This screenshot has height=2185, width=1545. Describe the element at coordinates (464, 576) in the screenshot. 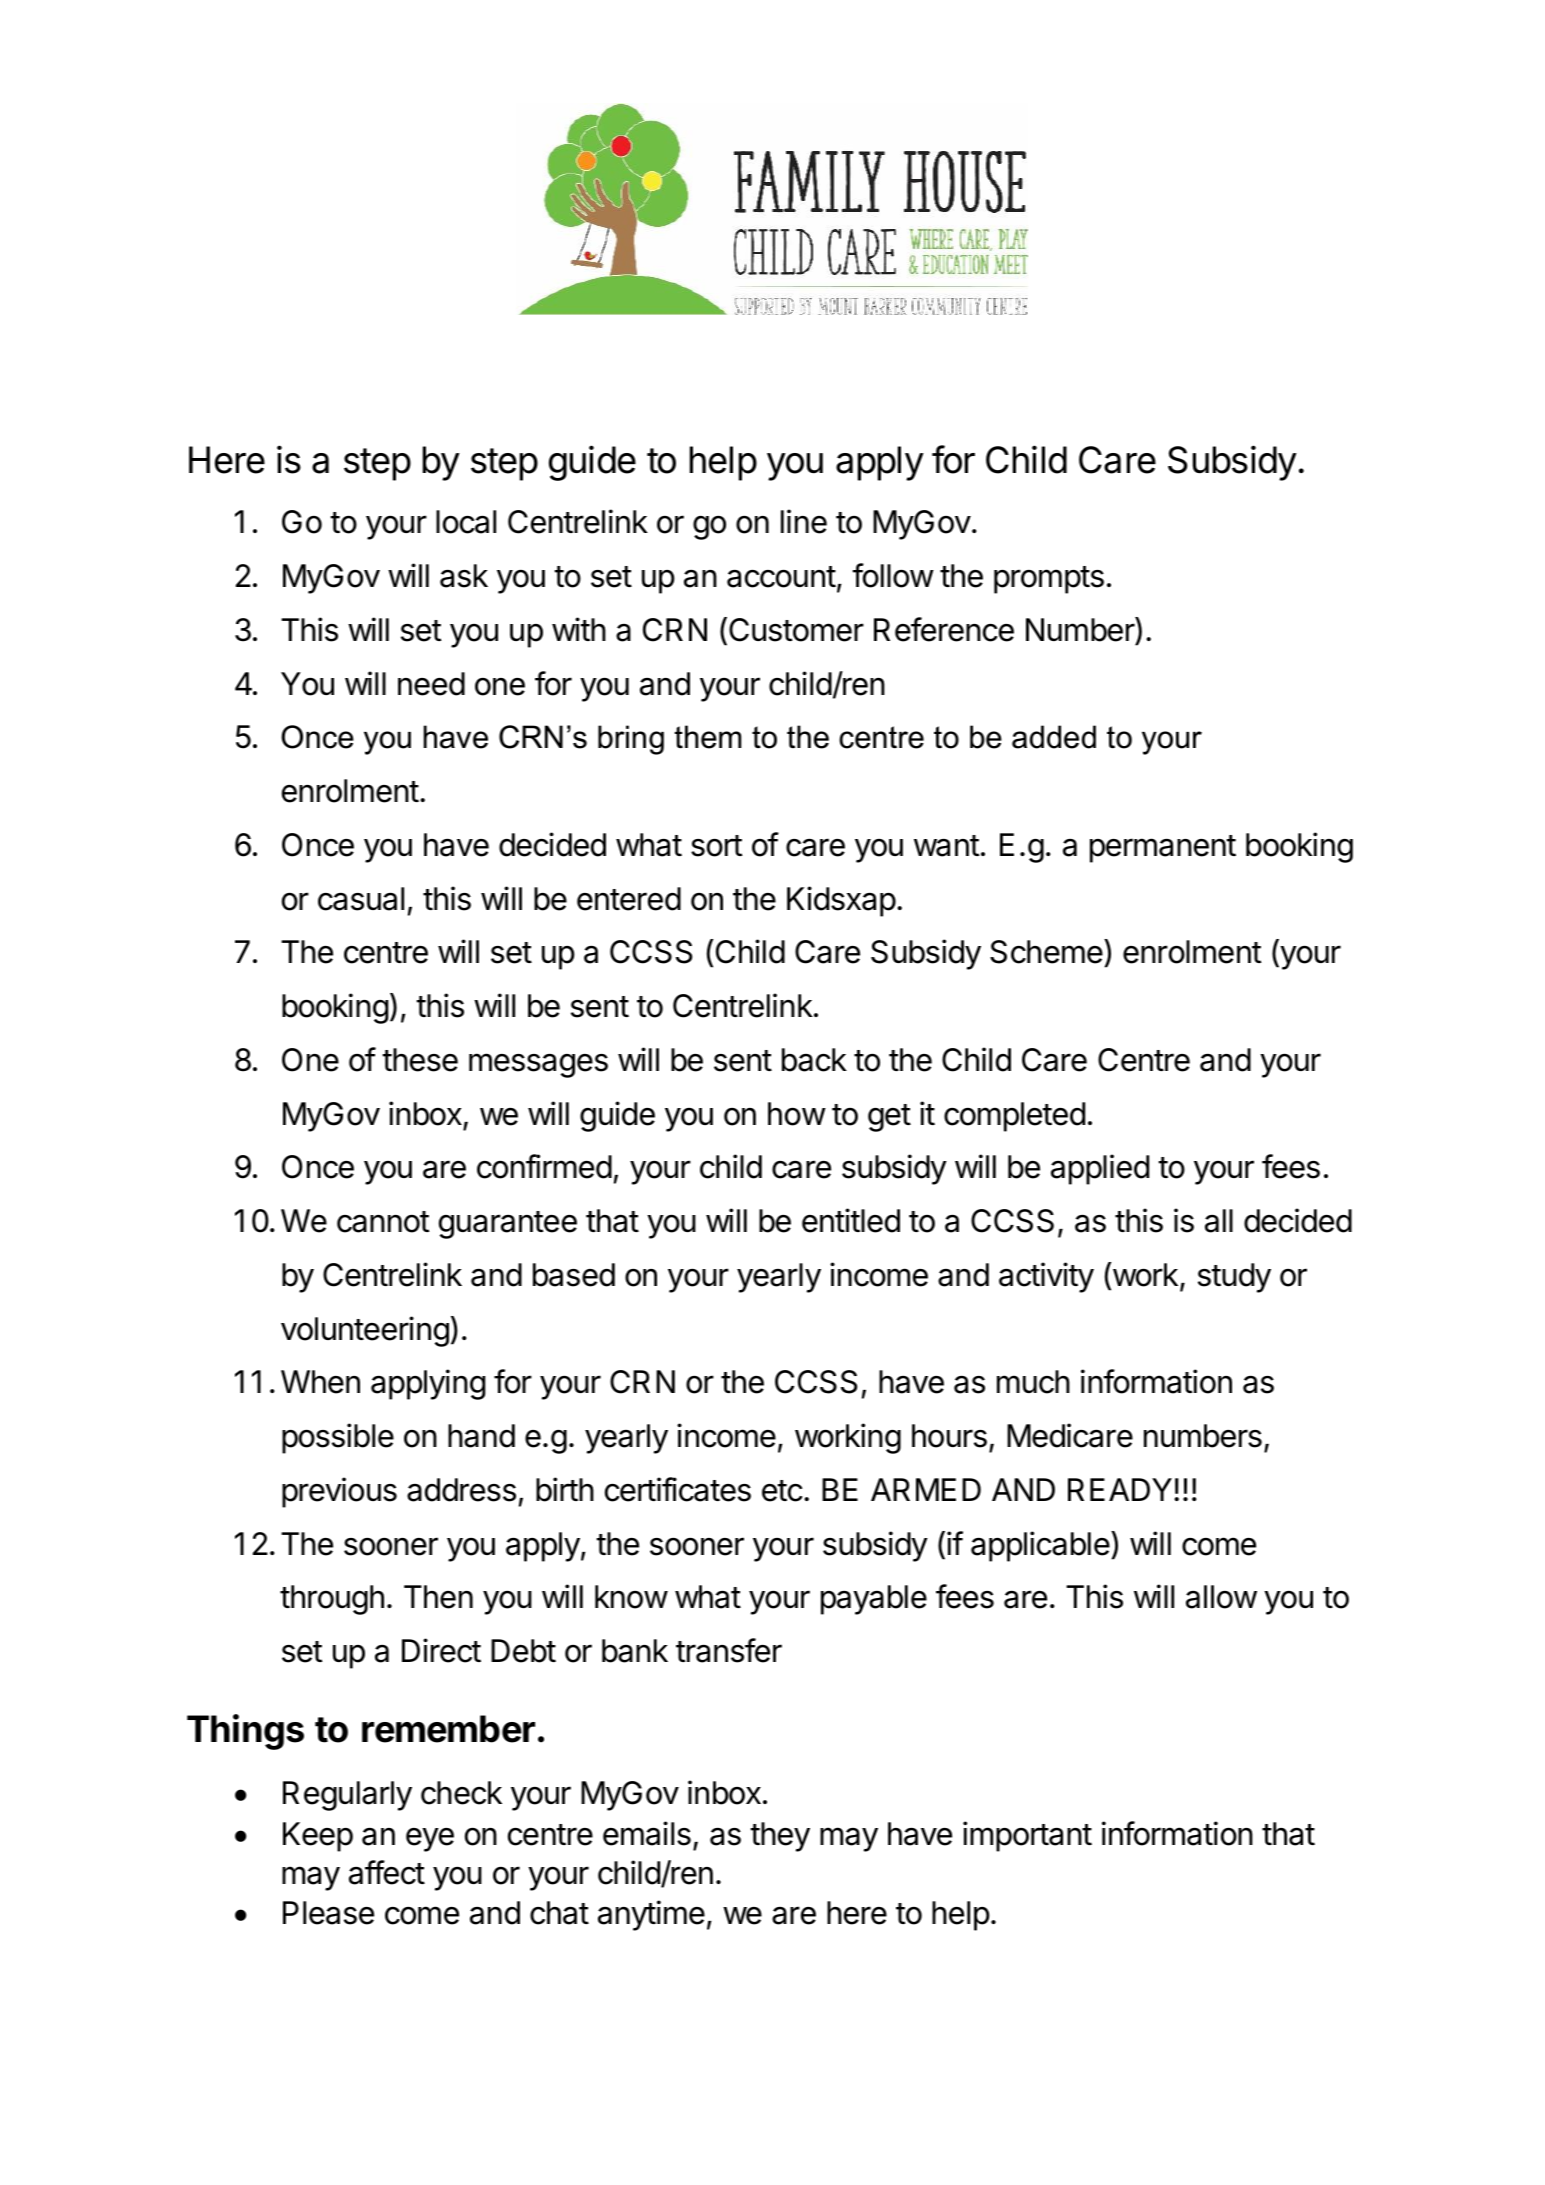

I see `ask` at that location.
